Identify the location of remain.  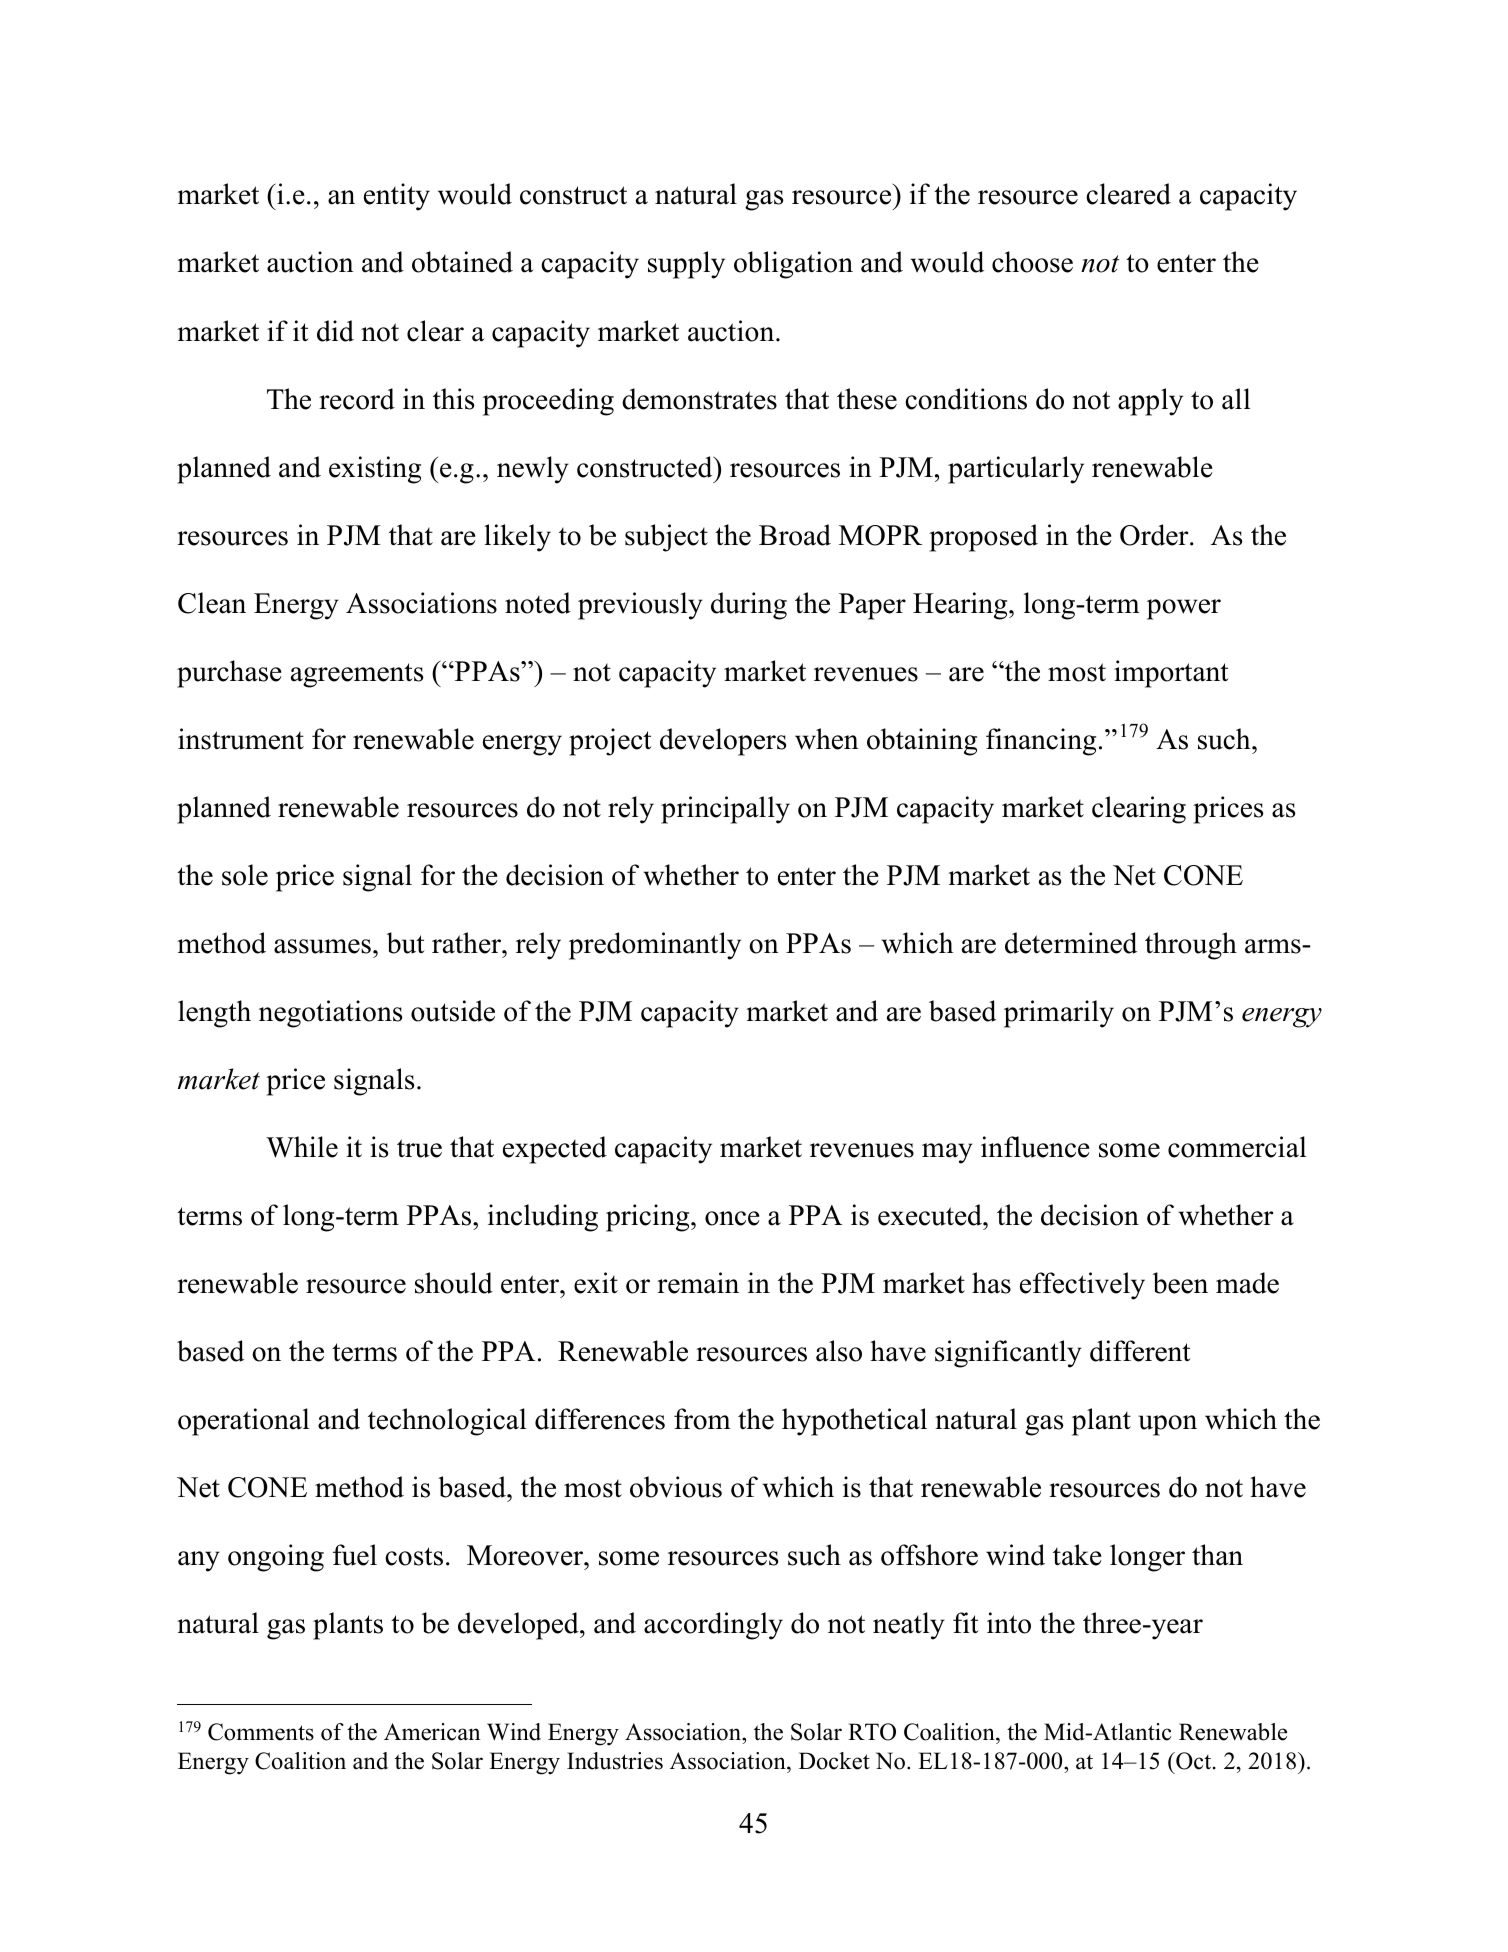
(698, 1283).
